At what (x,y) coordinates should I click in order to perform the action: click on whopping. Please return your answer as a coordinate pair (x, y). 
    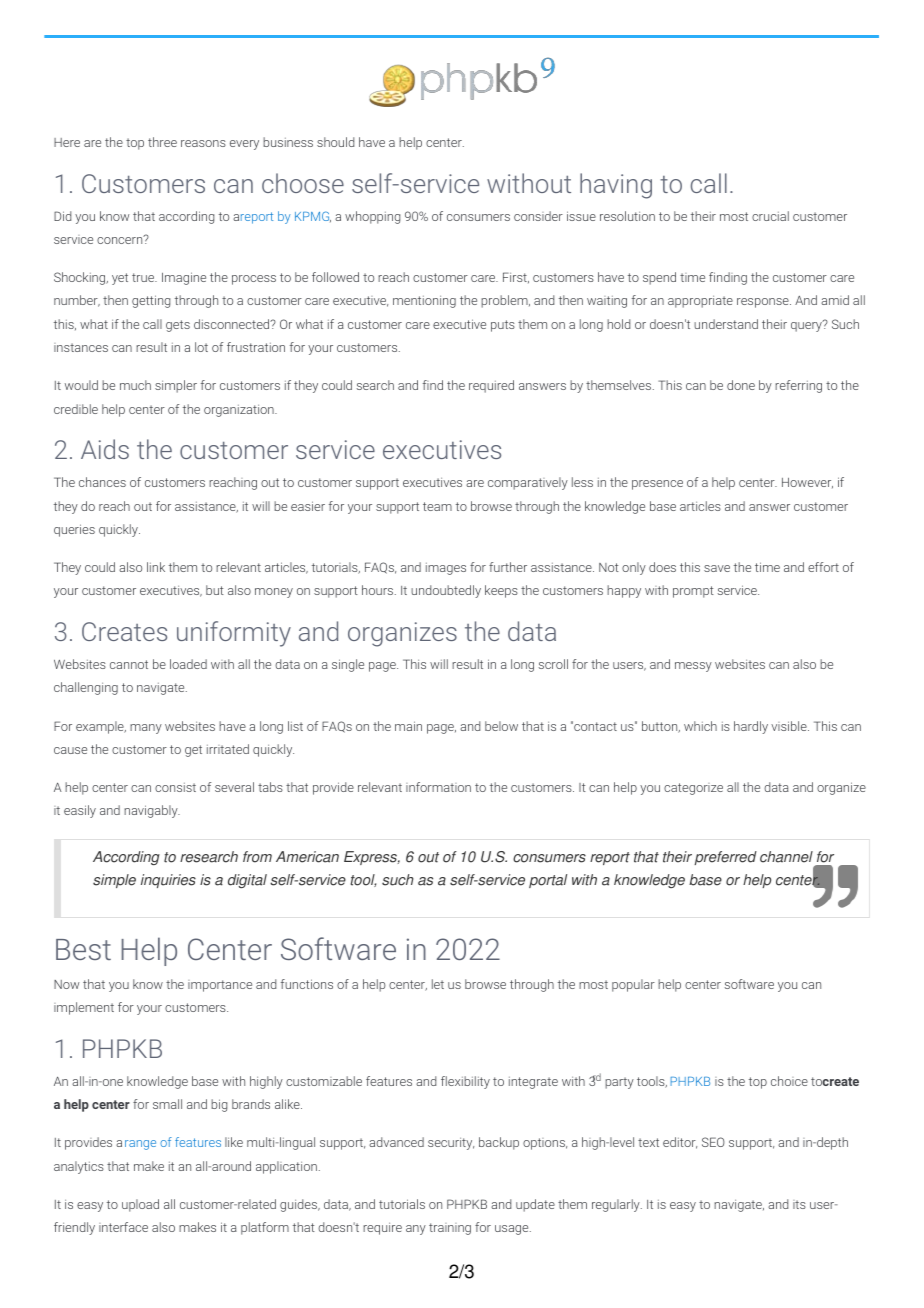
    Looking at the image, I should click on (372, 217).
